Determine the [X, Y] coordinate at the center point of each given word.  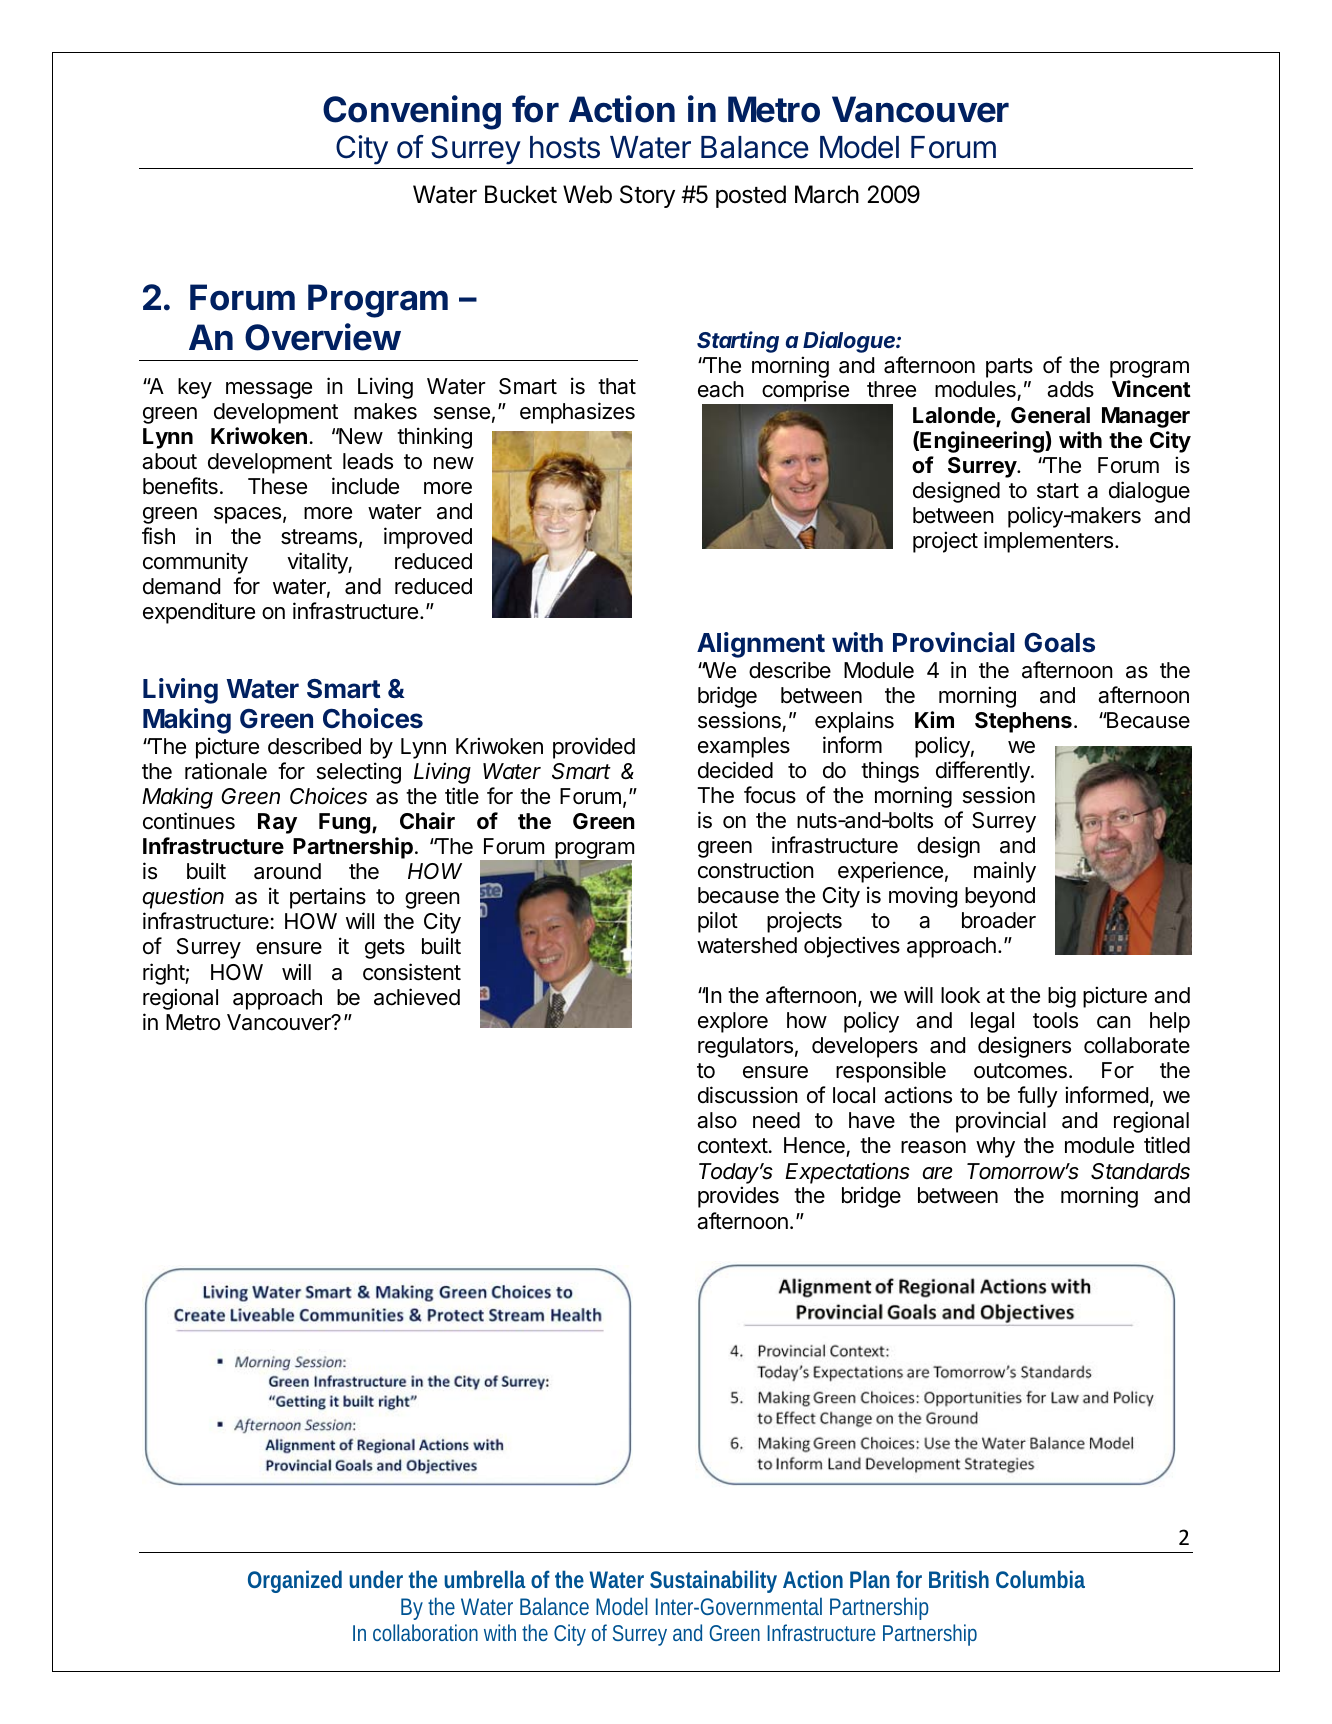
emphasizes [577, 413]
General [1050, 415]
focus [770, 795]
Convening [412, 112]
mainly [1005, 872]
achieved [417, 997]
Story [647, 196]
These [277, 486]
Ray [277, 823]
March [827, 194]
